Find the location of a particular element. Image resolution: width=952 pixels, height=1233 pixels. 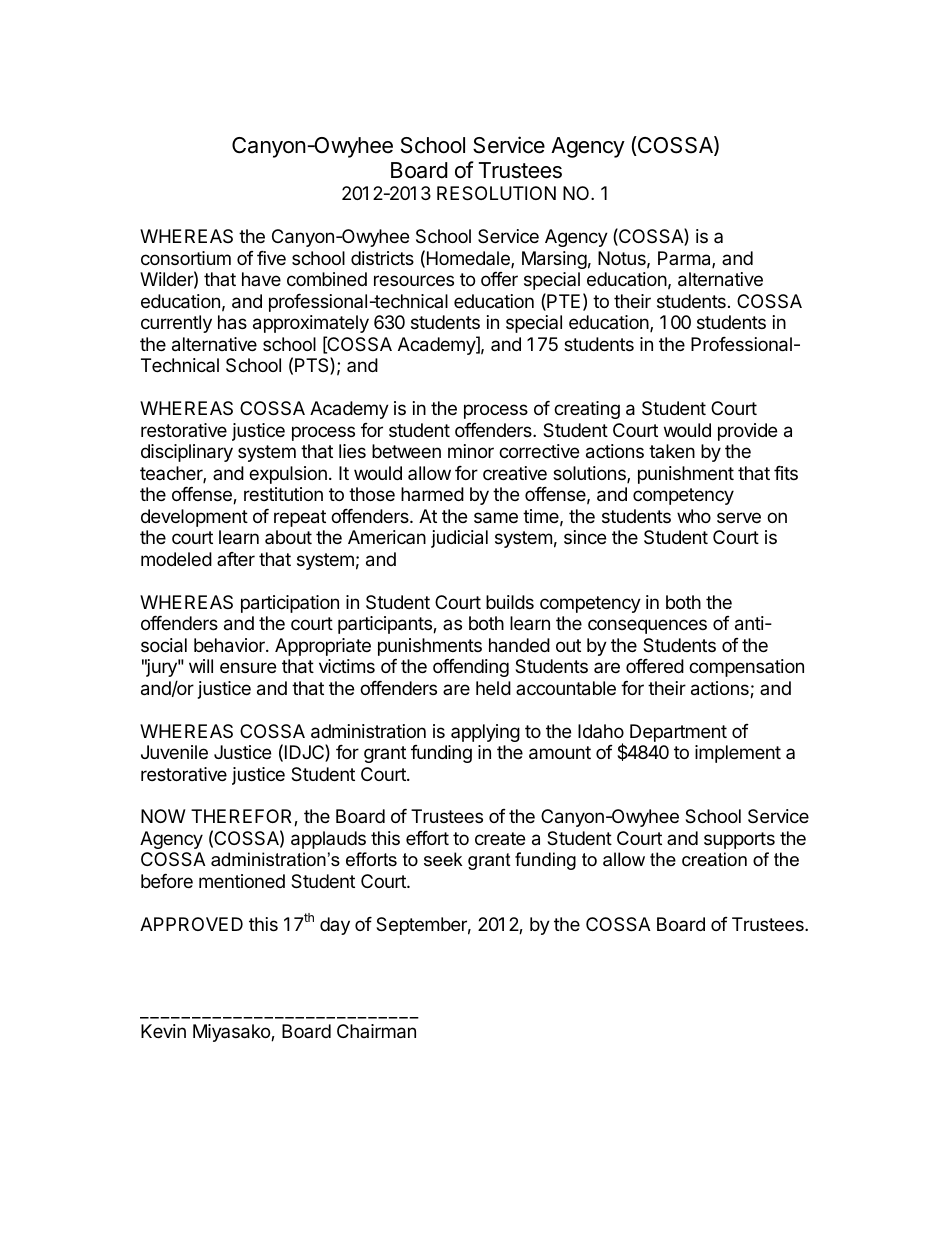

provide is located at coordinates (747, 432).
